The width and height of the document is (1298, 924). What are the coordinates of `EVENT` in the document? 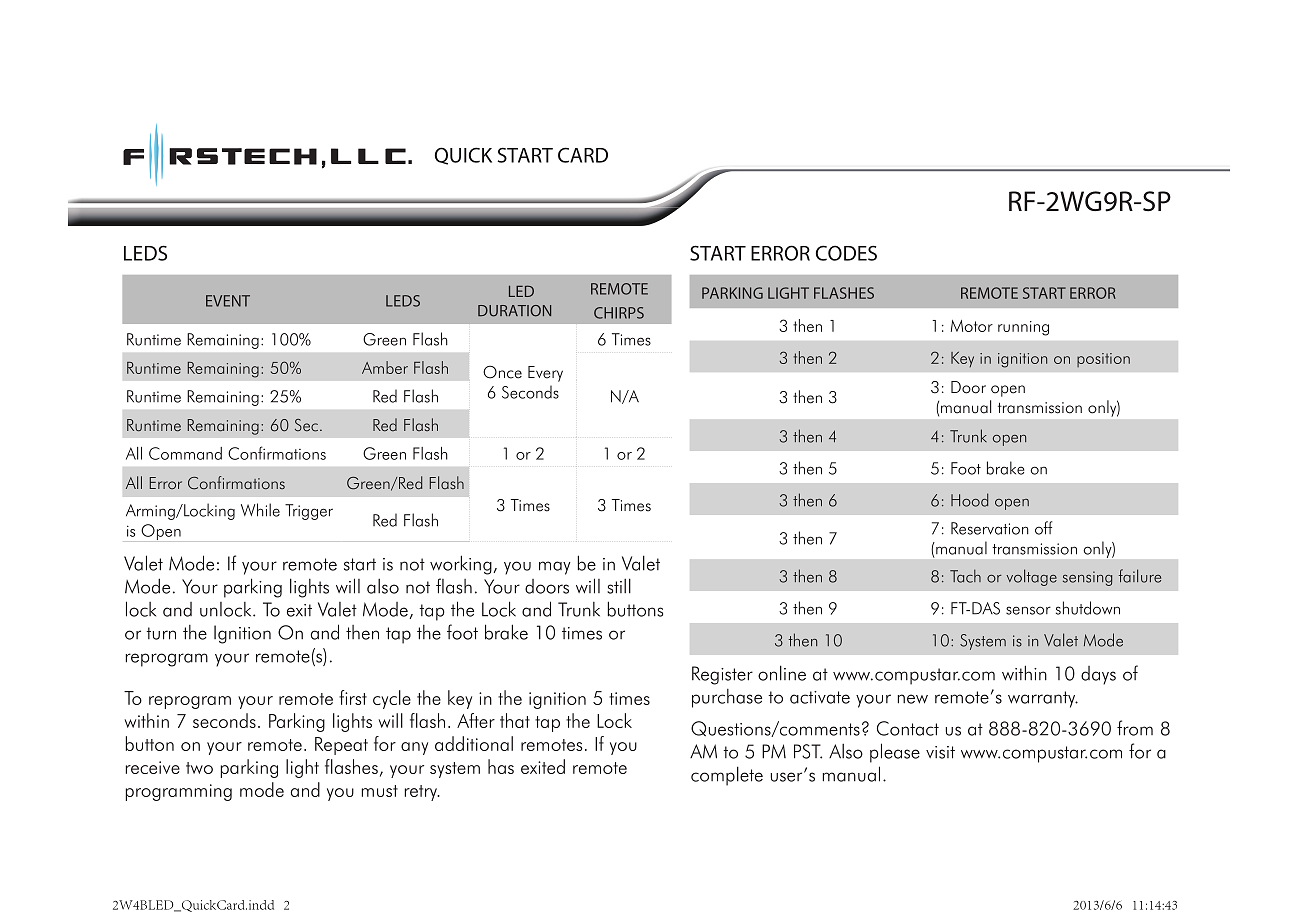 It's located at (228, 301).
